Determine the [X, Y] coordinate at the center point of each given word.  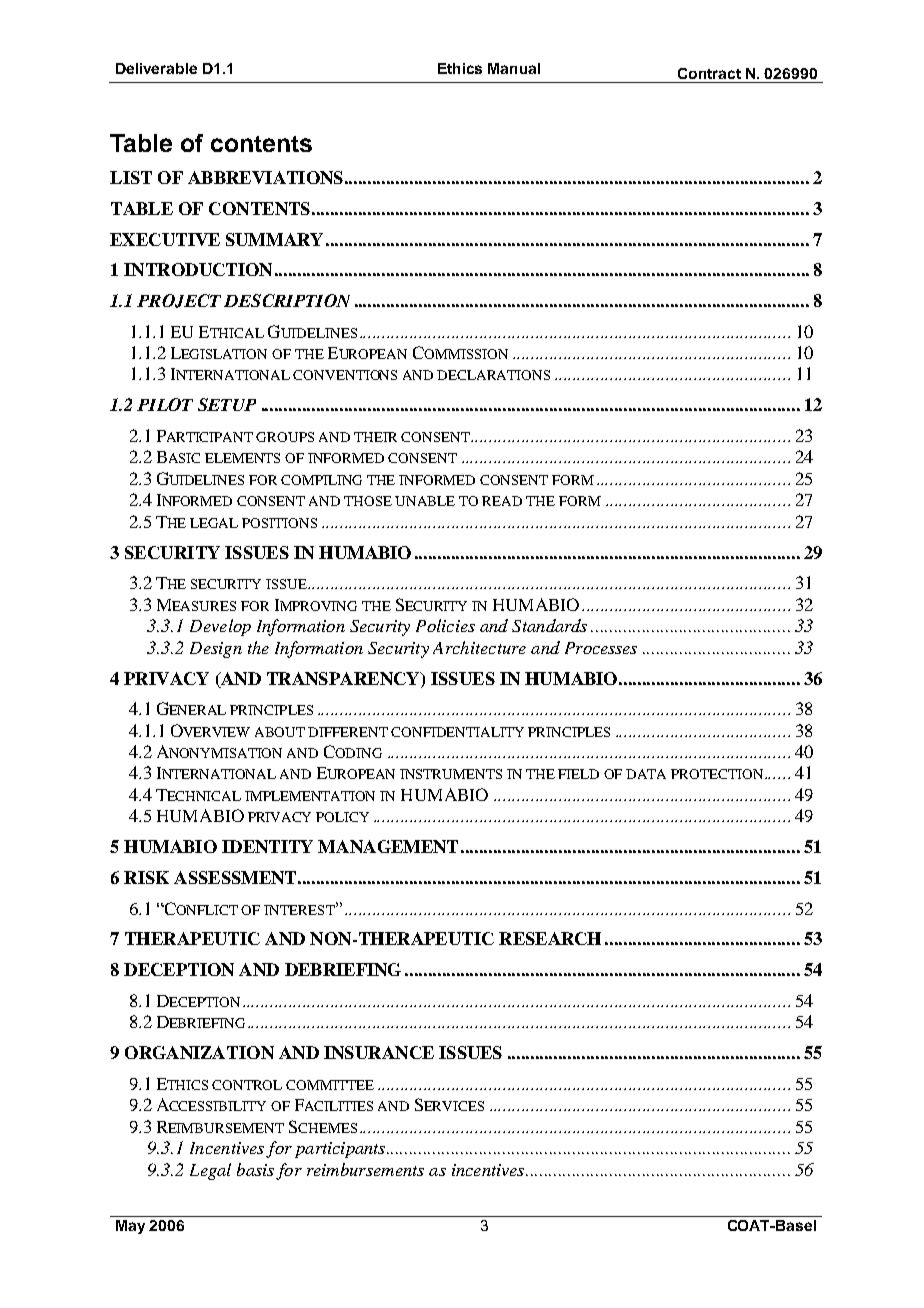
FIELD [578, 774]
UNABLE [425, 501]
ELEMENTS [242, 458]
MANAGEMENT [388, 846]
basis [255, 1169]
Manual [514, 68]
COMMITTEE [330, 1085]
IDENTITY [267, 846]
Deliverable [156, 68]
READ [502, 501]
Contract [709, 73]
